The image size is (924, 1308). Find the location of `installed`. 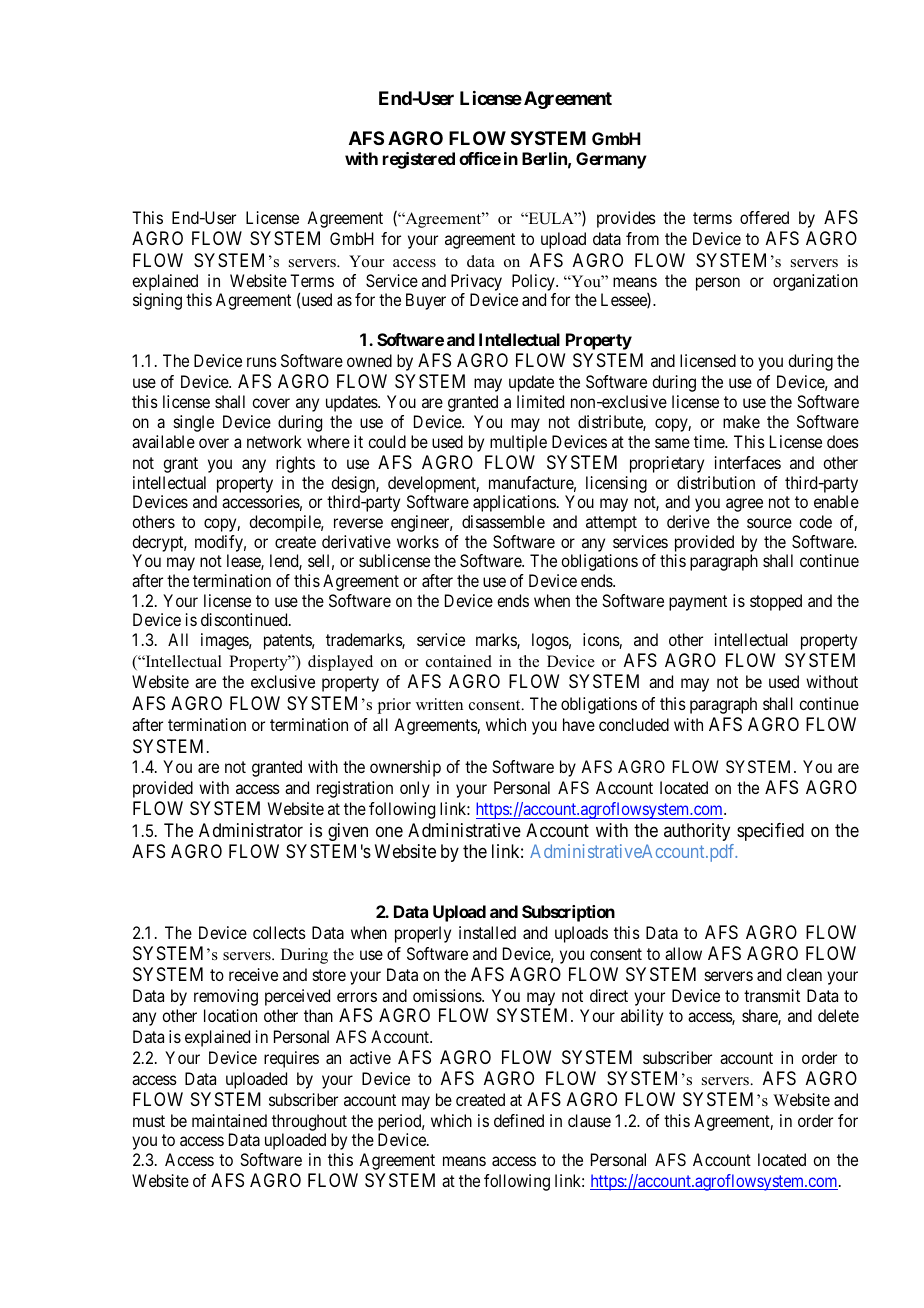

installed is located at coordinates (487, 932).
